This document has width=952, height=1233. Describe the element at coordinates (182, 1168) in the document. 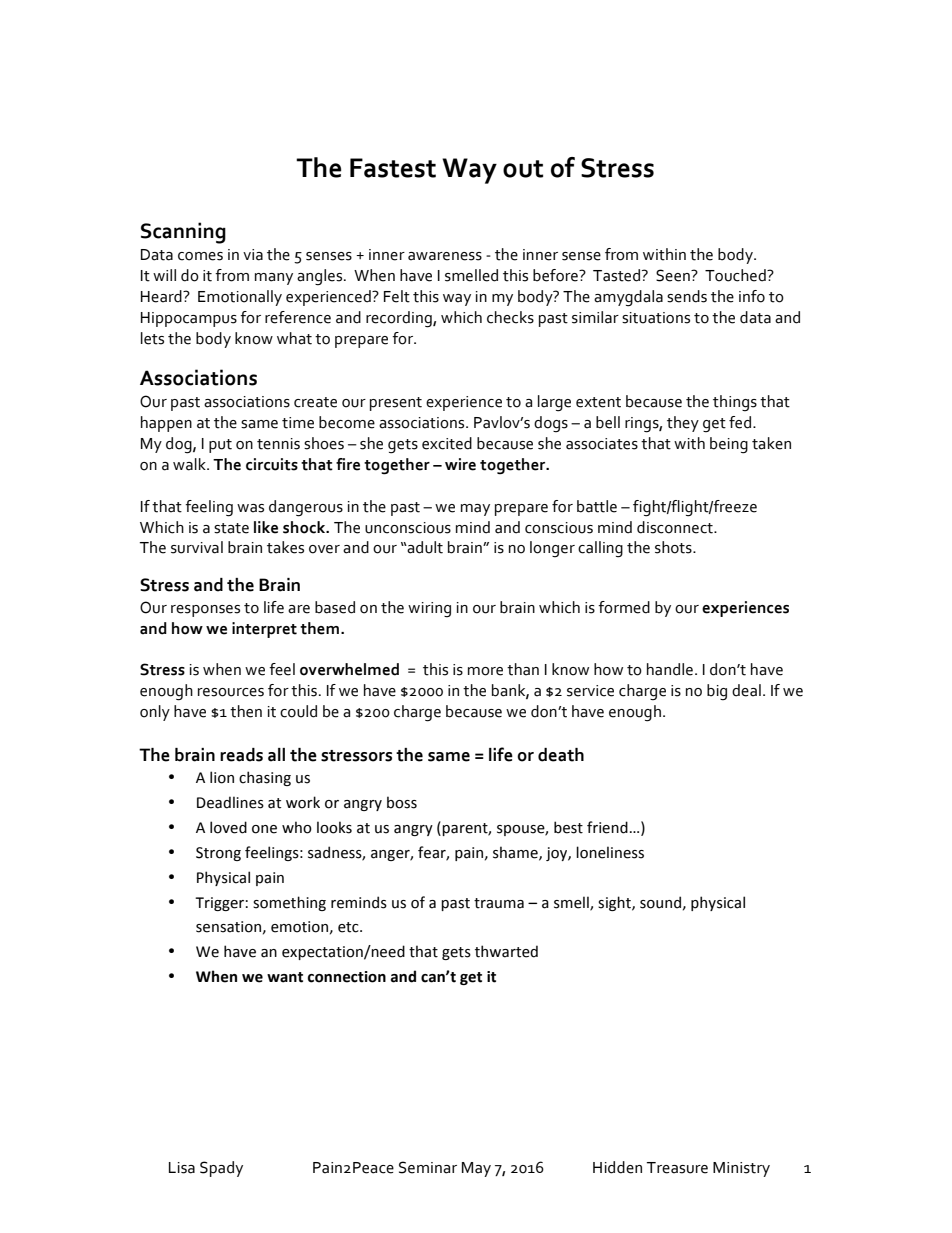

I see `Lisa` at that location.
